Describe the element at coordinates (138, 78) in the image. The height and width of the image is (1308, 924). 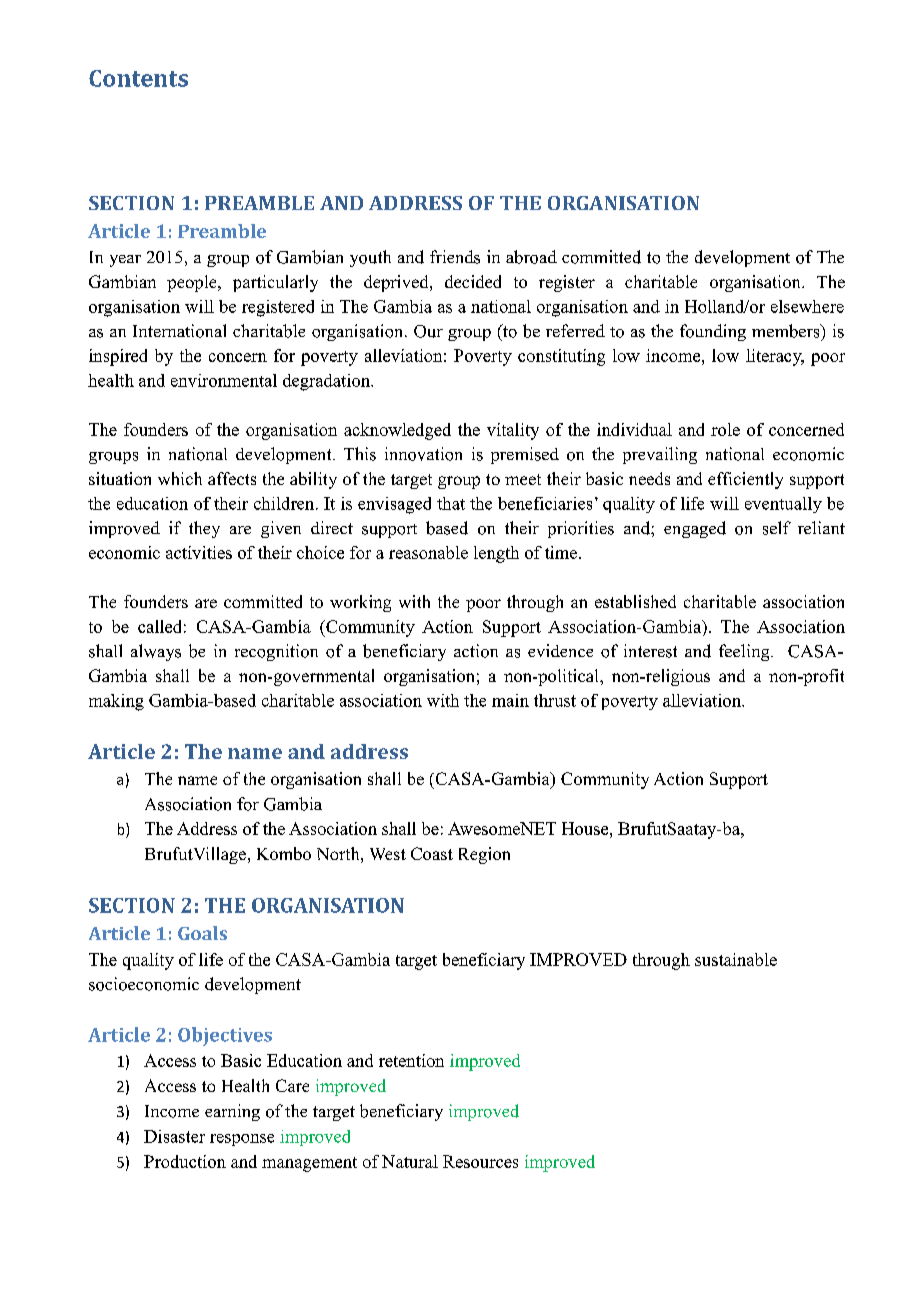
I see `Contents` at that location.
